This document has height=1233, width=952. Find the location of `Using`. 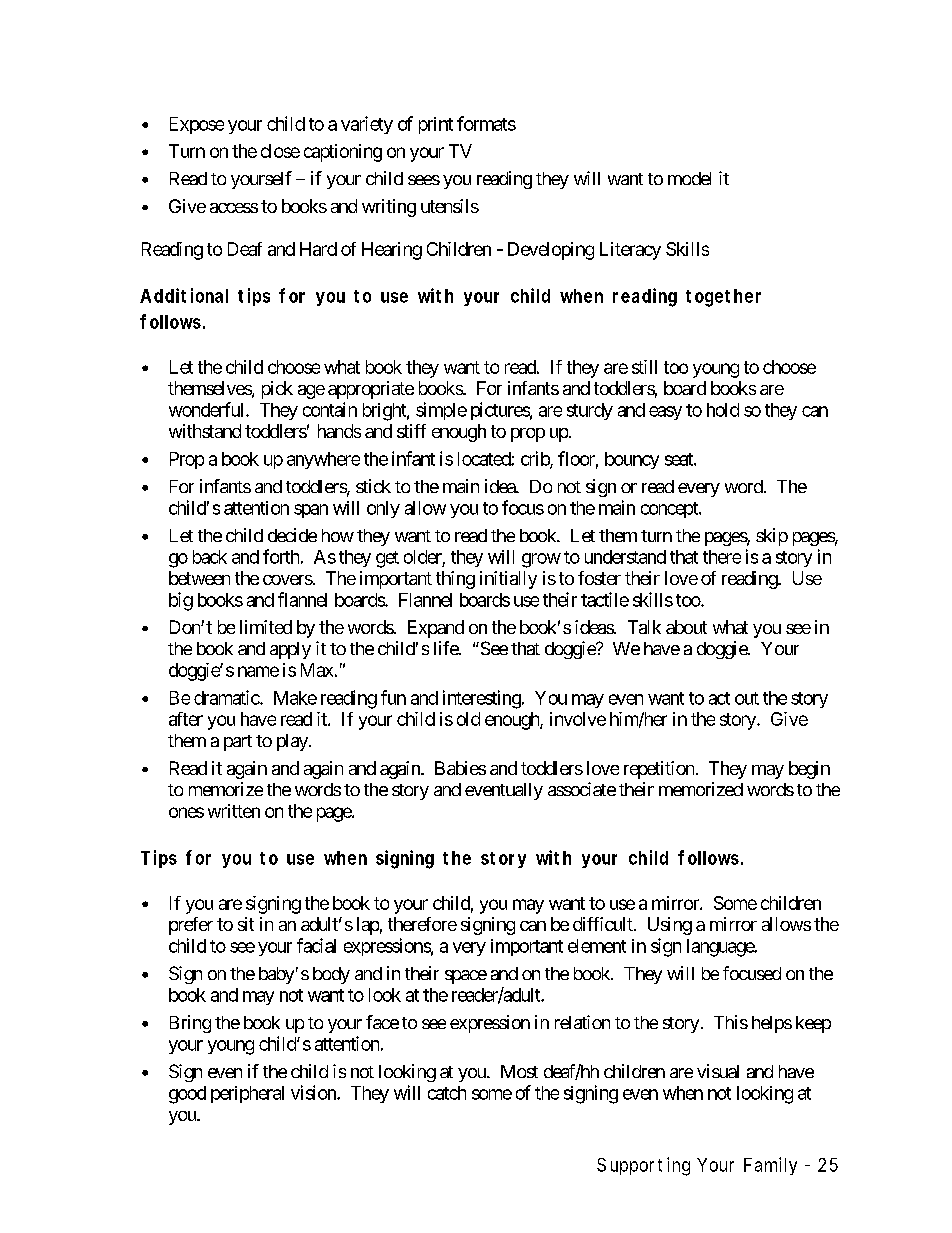

Using is located at coordinates (670, 926).
